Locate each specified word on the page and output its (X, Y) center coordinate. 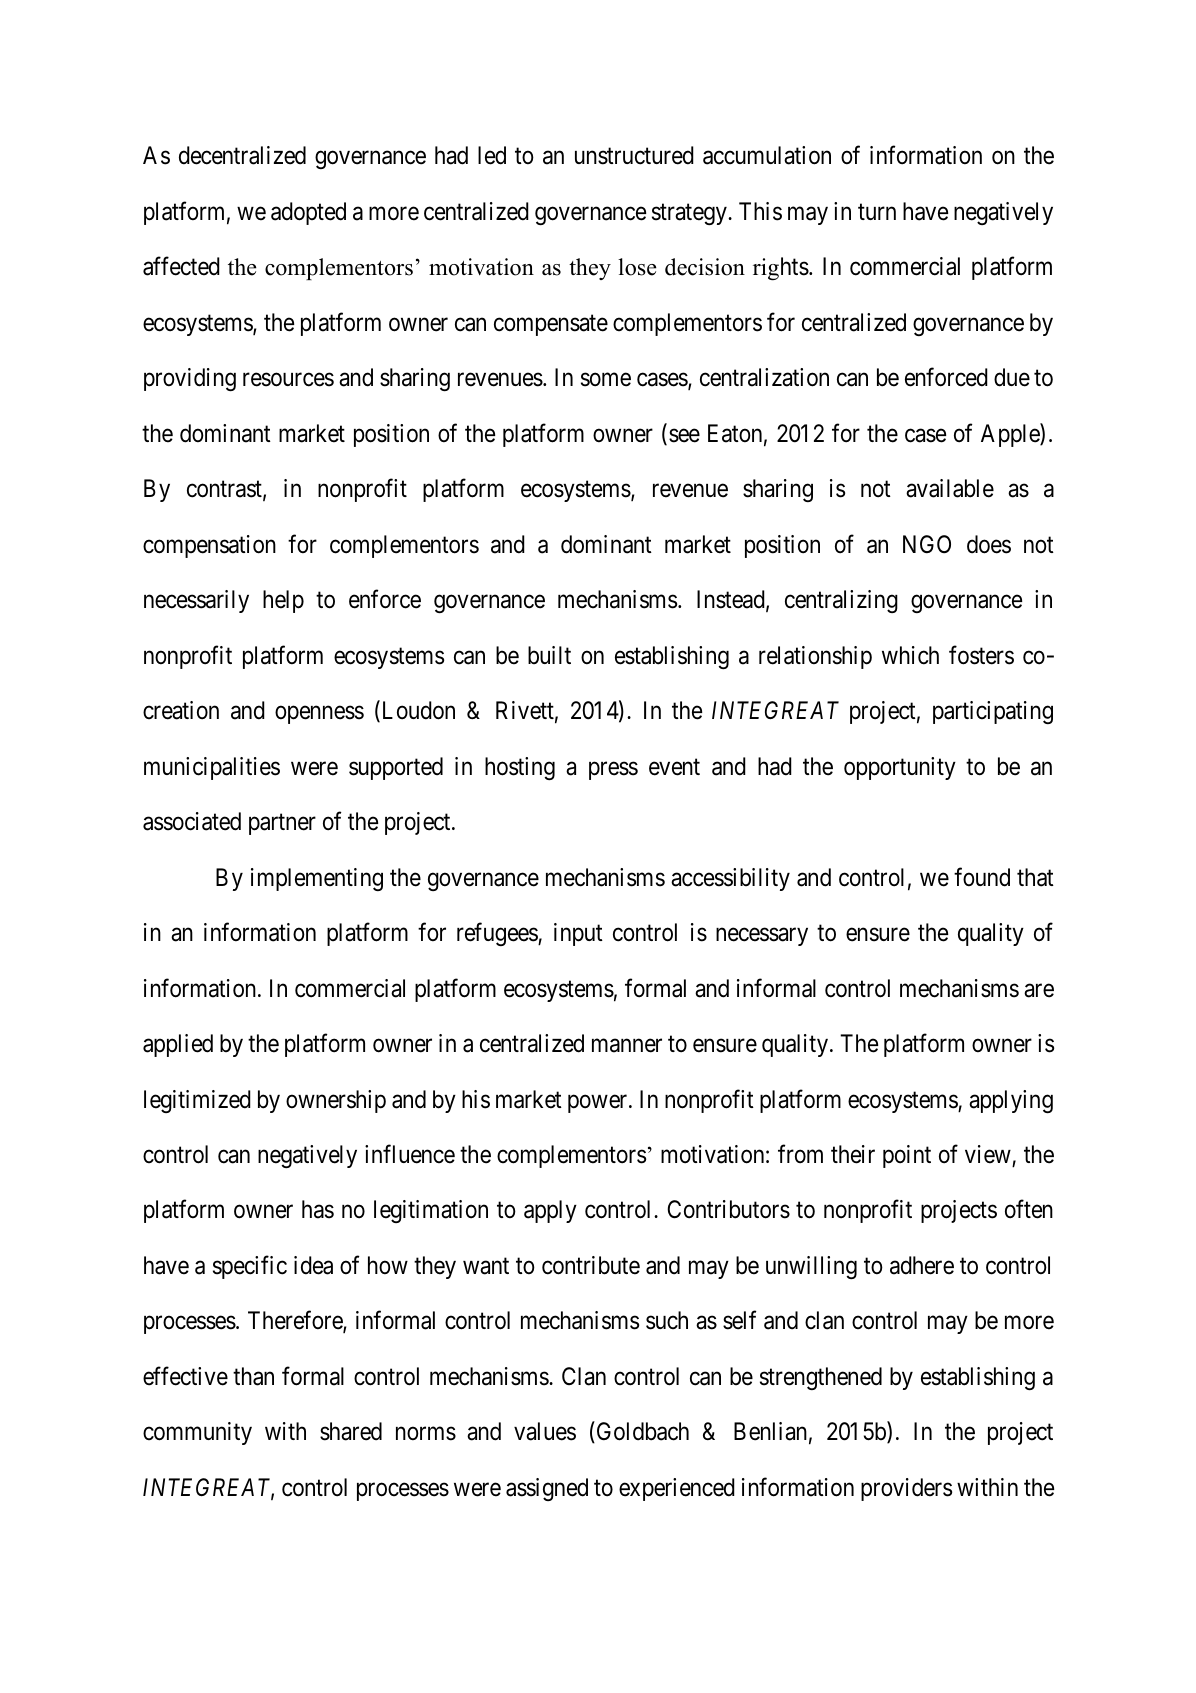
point (907, 1156)
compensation (209, 546)
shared (351, 1431)
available (950, 488)
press (613, 771)
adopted (308, 213)
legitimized (197, 1101)
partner (282, 824)
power (599, 1104)
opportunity (900, 768)
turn (877, 212)
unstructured (634, 155)
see (684, 435)
